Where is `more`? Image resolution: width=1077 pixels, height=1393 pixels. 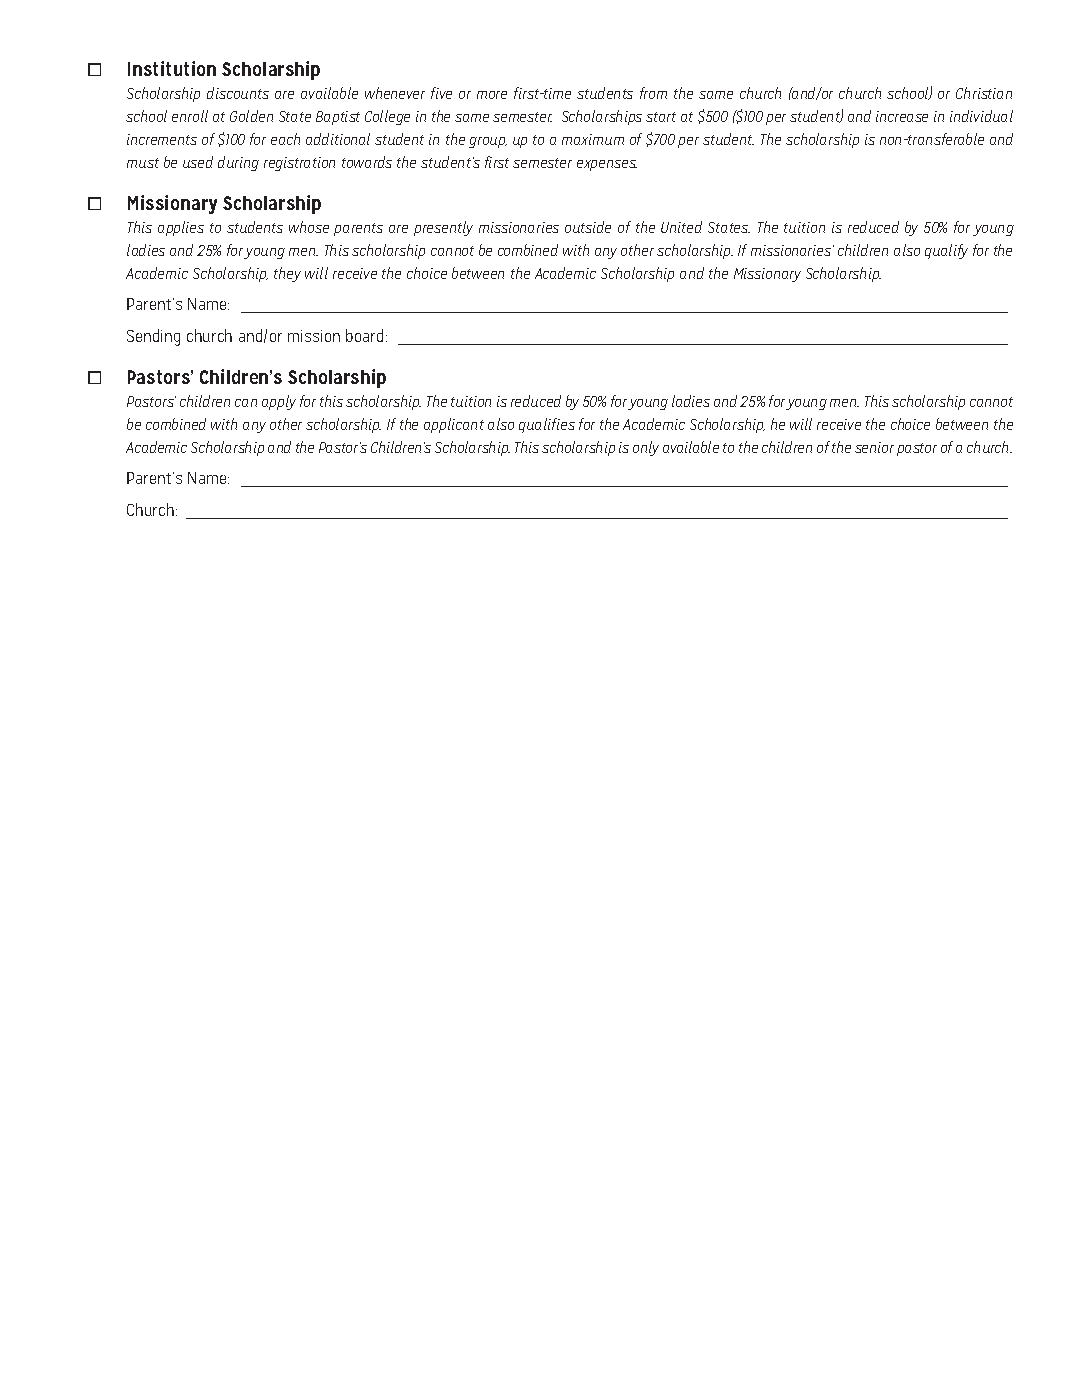
more is located at coordinates (492, 95).
